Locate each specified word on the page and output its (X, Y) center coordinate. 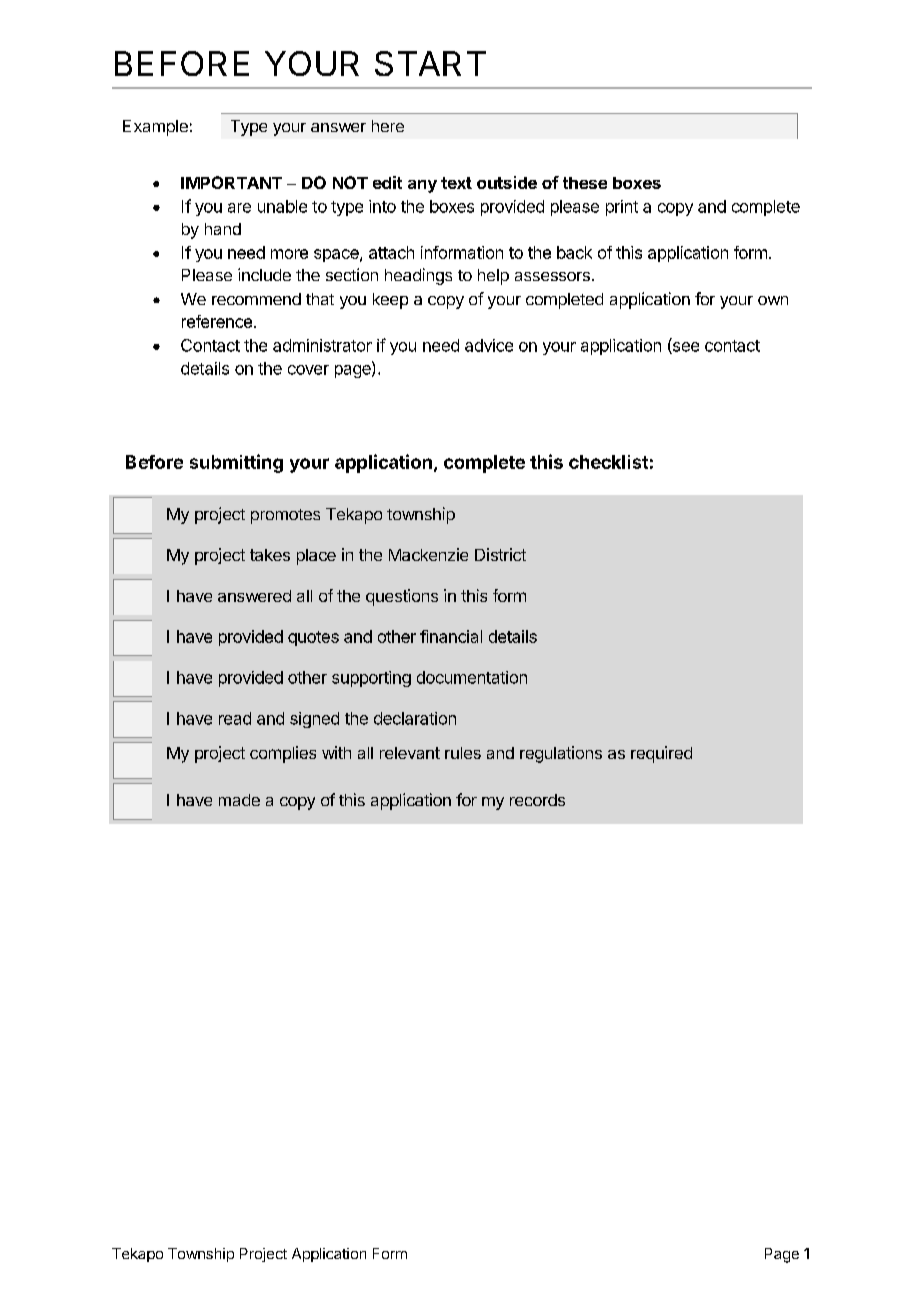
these (585, 183)
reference (217, 321)
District (500, 554)
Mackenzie (428, 554)
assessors (552, 276)
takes (270, 555)
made (239, 800)
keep (390, 301)
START (430, 63)
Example (155, 128)
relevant (410, 753)
